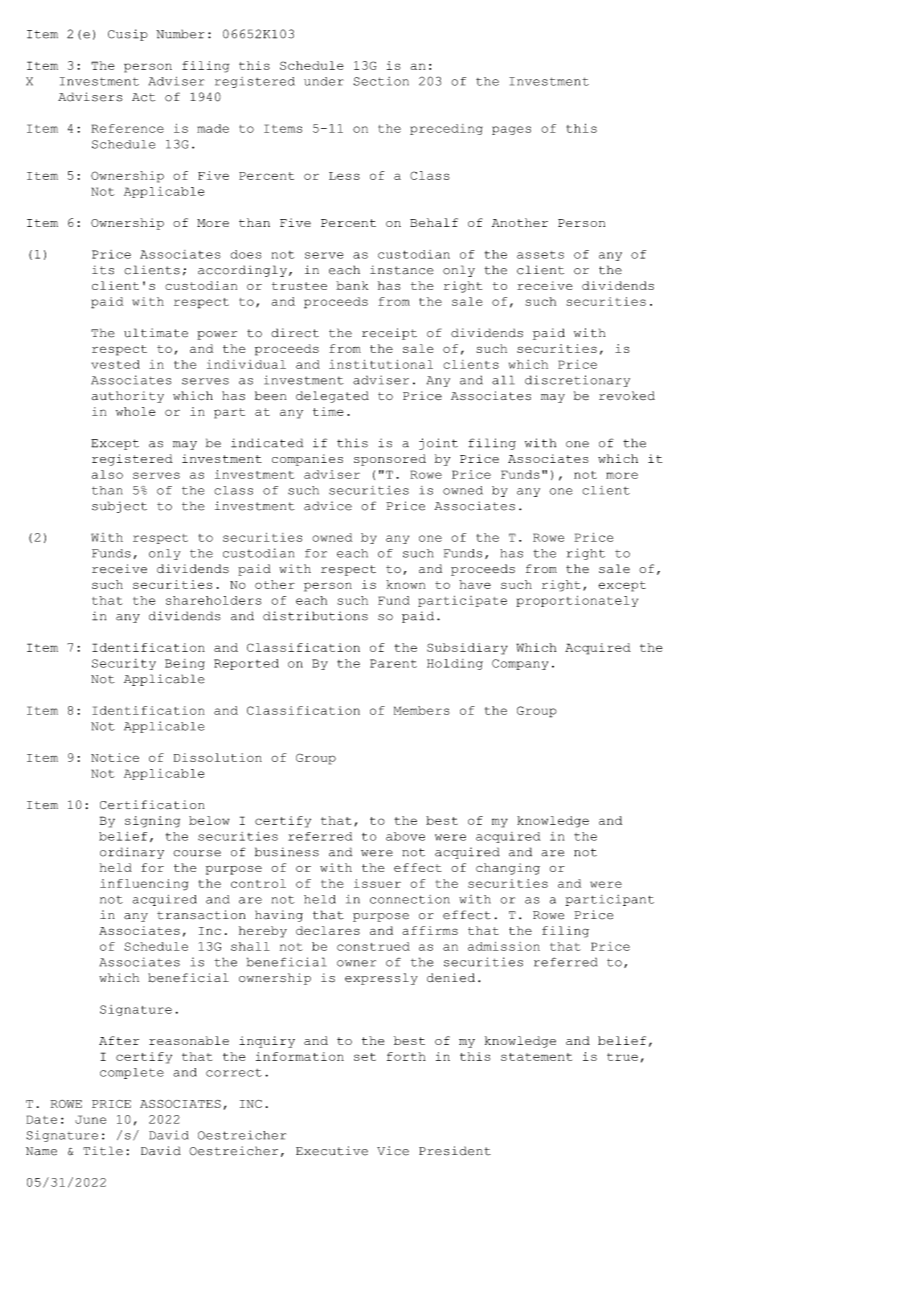 Image resolution: width=924 pixels, height=1308 pixels. I want to click on June, so click(90, 1119).
